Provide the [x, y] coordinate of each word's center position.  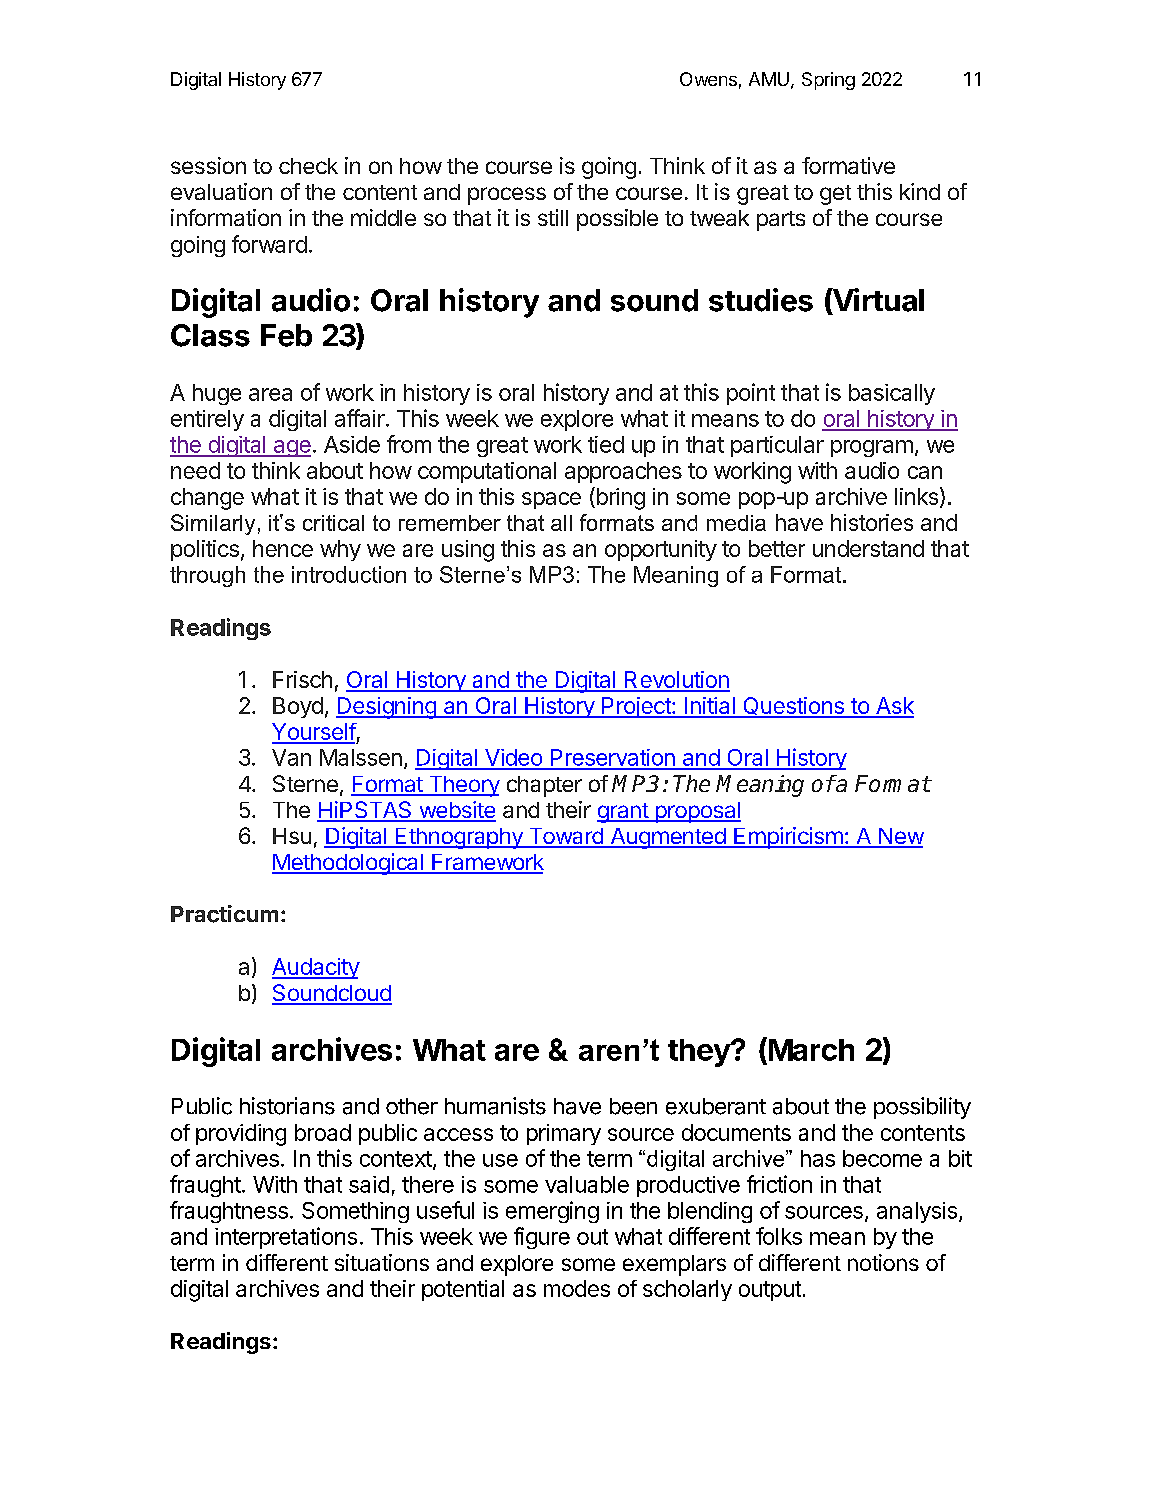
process [507, 196]
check [308, 166]
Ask [894, 707]
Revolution [676, 681]
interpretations [286, 1238]
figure [542, 1238]
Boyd [298, 707]
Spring [828, 81]
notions [883, 1262]
